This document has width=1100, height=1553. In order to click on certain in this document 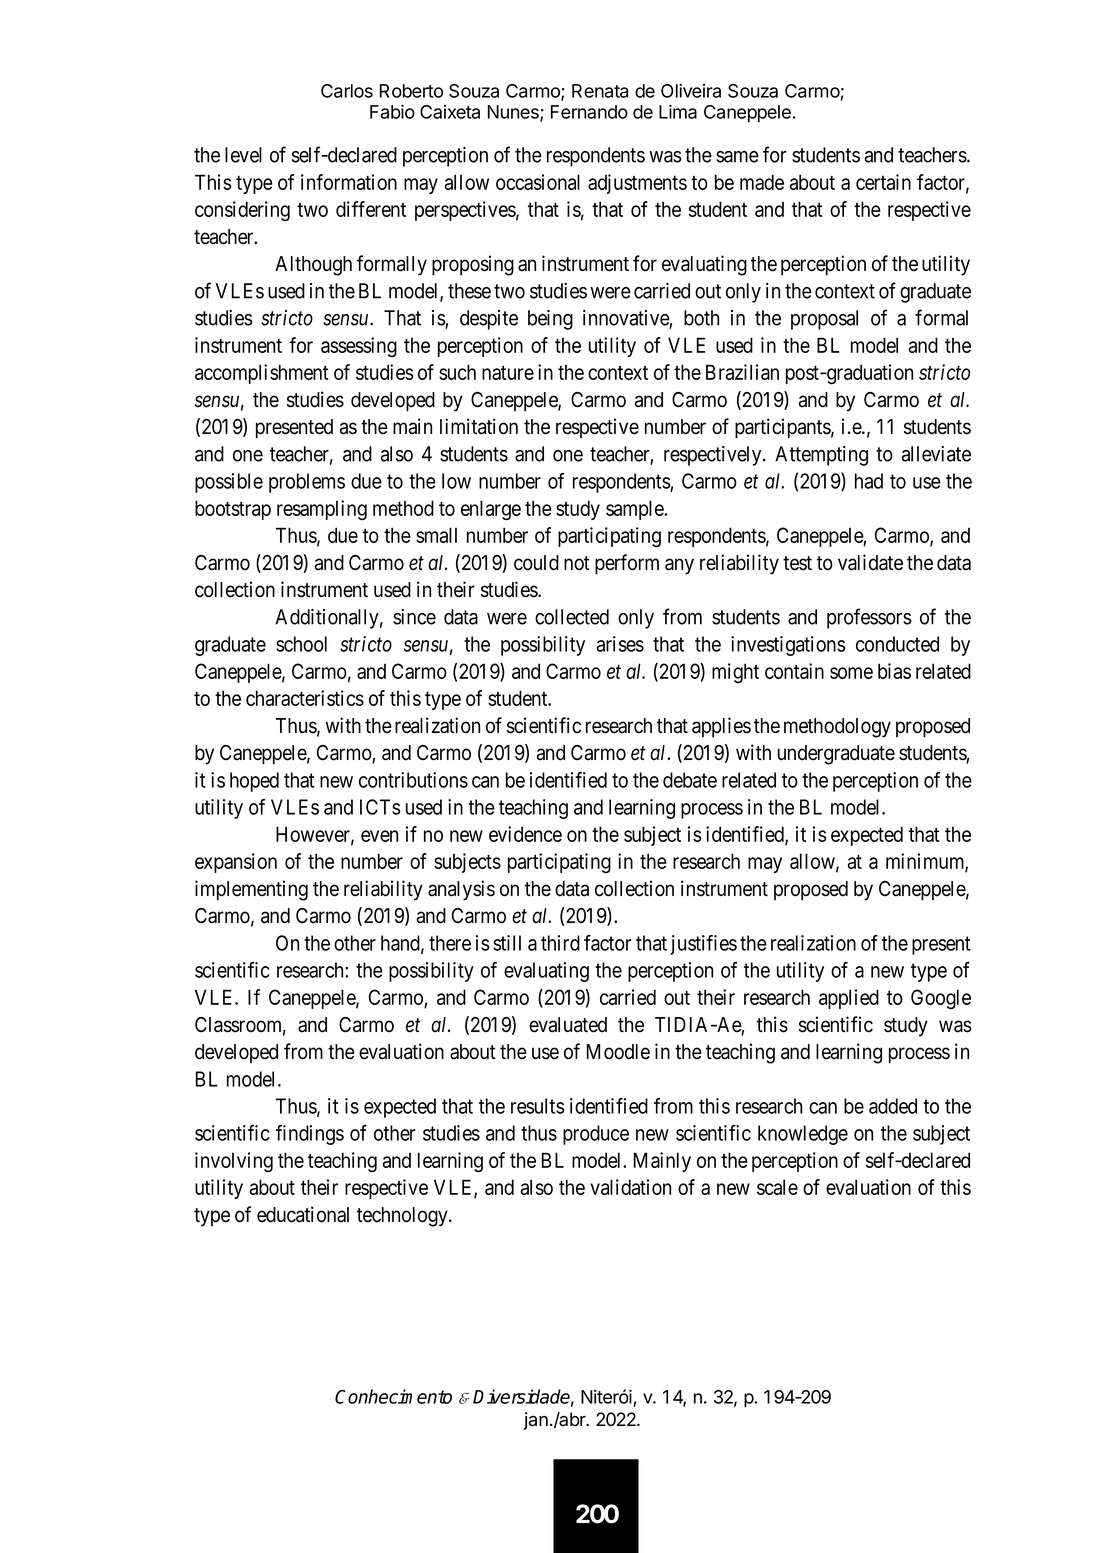, I will do `click(883, 182)`.
